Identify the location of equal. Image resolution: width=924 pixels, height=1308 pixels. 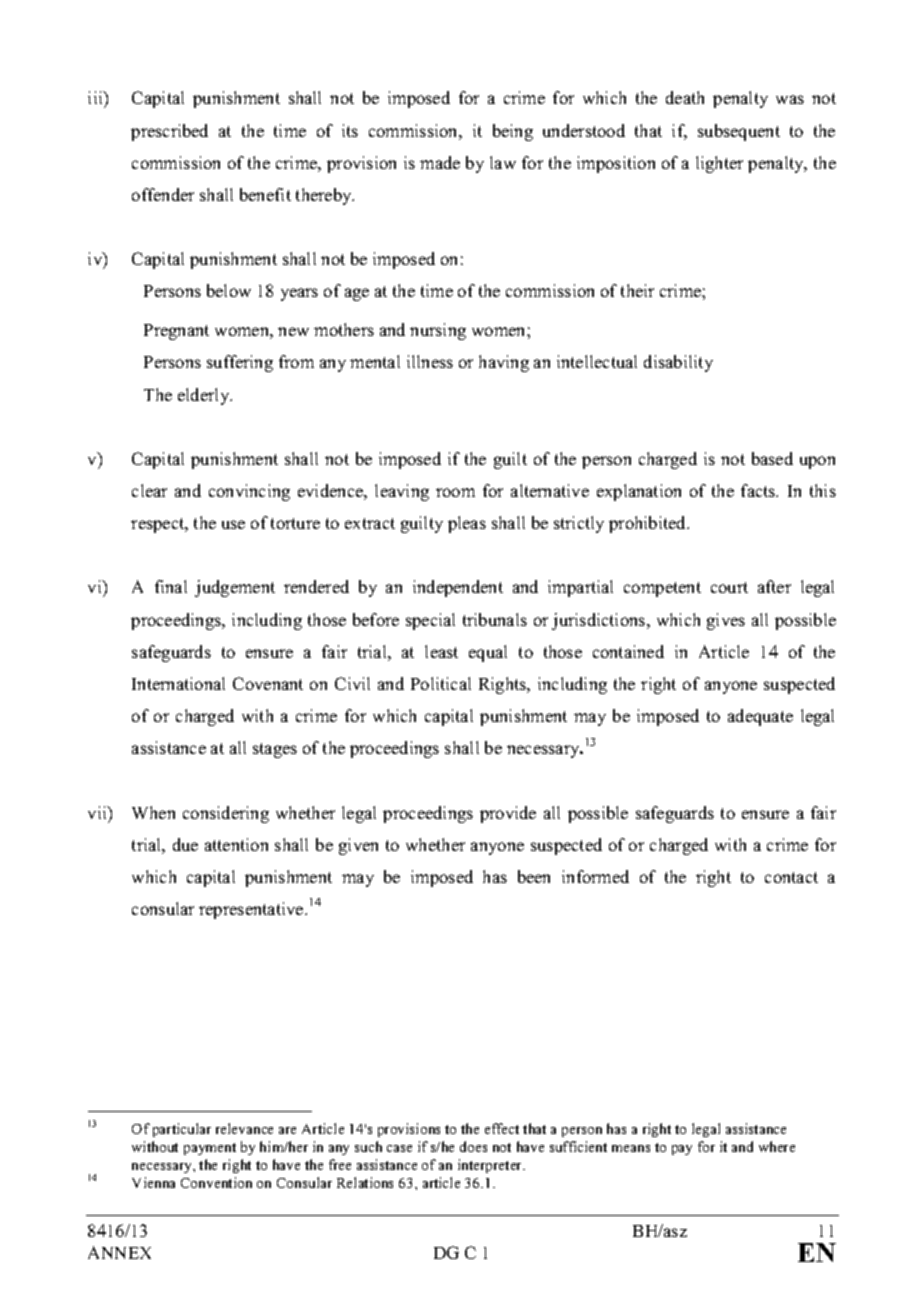
(488, 653).
